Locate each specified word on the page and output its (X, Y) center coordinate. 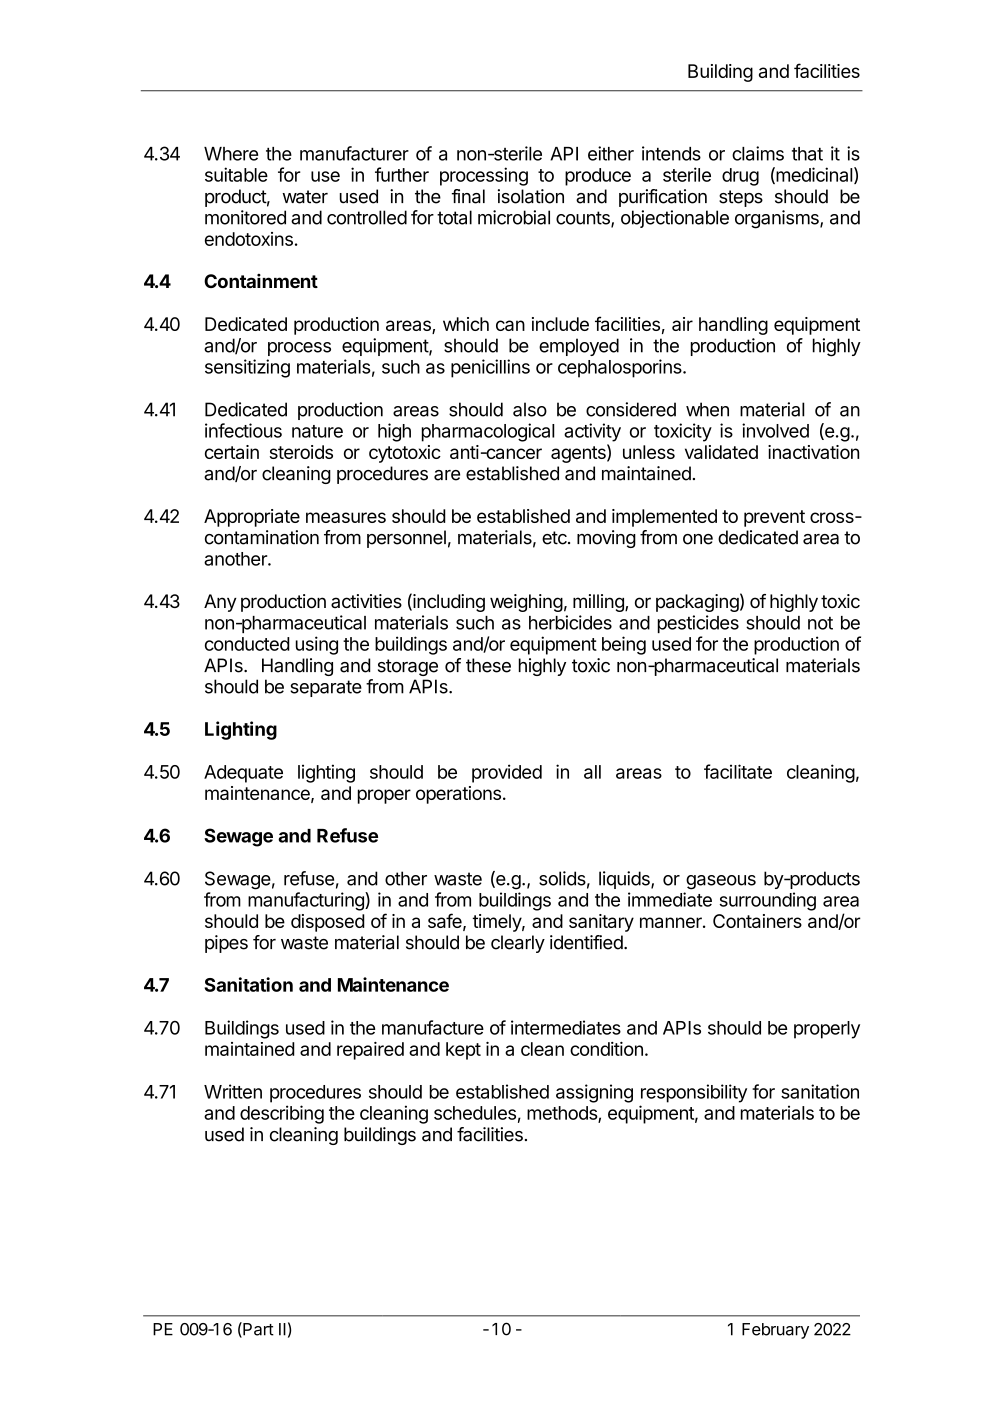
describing (282, 1114)
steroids (301, 452)
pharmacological (488, 432)
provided (507, 773)
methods (563, 1114)
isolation (531, 196)
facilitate (738, 771)
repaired (370, 1051)
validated (721, 452)
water (305, 197)
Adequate (243, 774)
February (775, 1331)
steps (741, 198)
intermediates (566, 1027)
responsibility (694, 1093)
